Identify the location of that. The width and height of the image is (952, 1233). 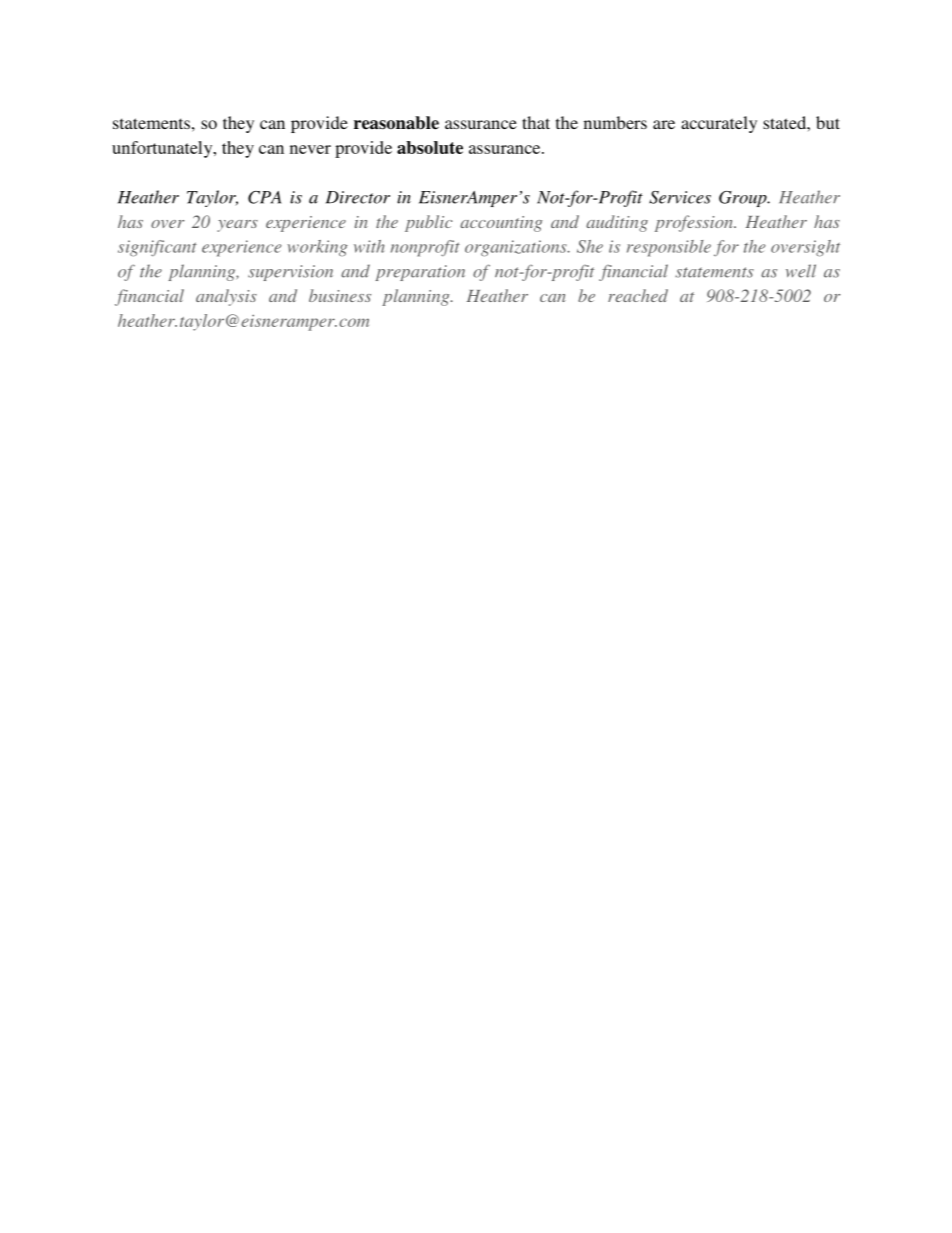
(536, 122).
